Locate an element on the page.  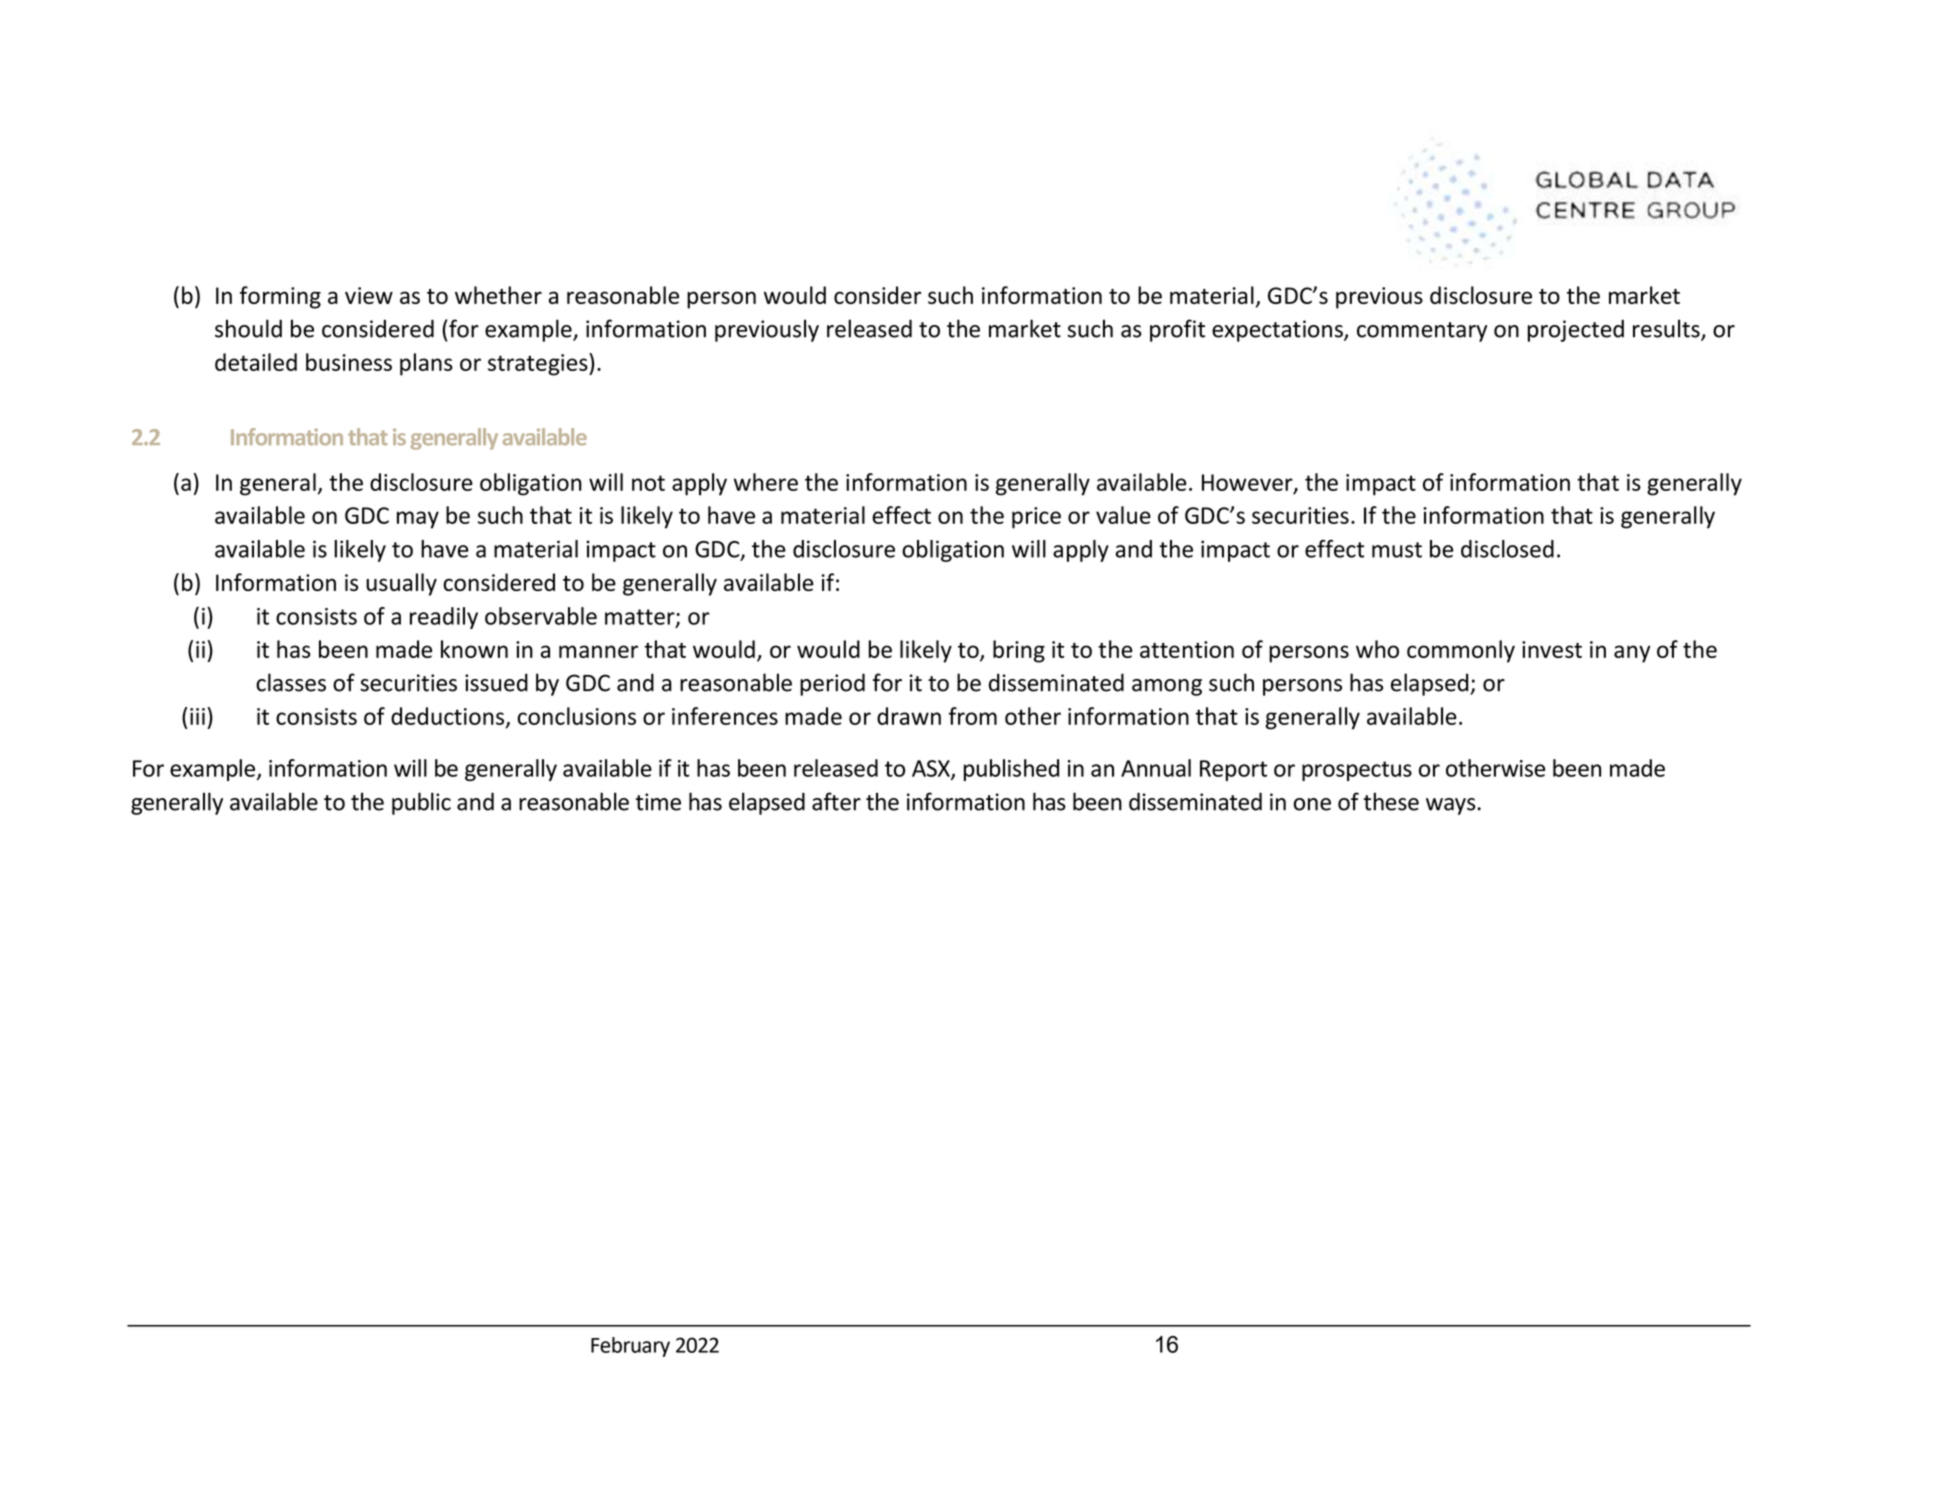
one is located at coordinates (1312, 804).
